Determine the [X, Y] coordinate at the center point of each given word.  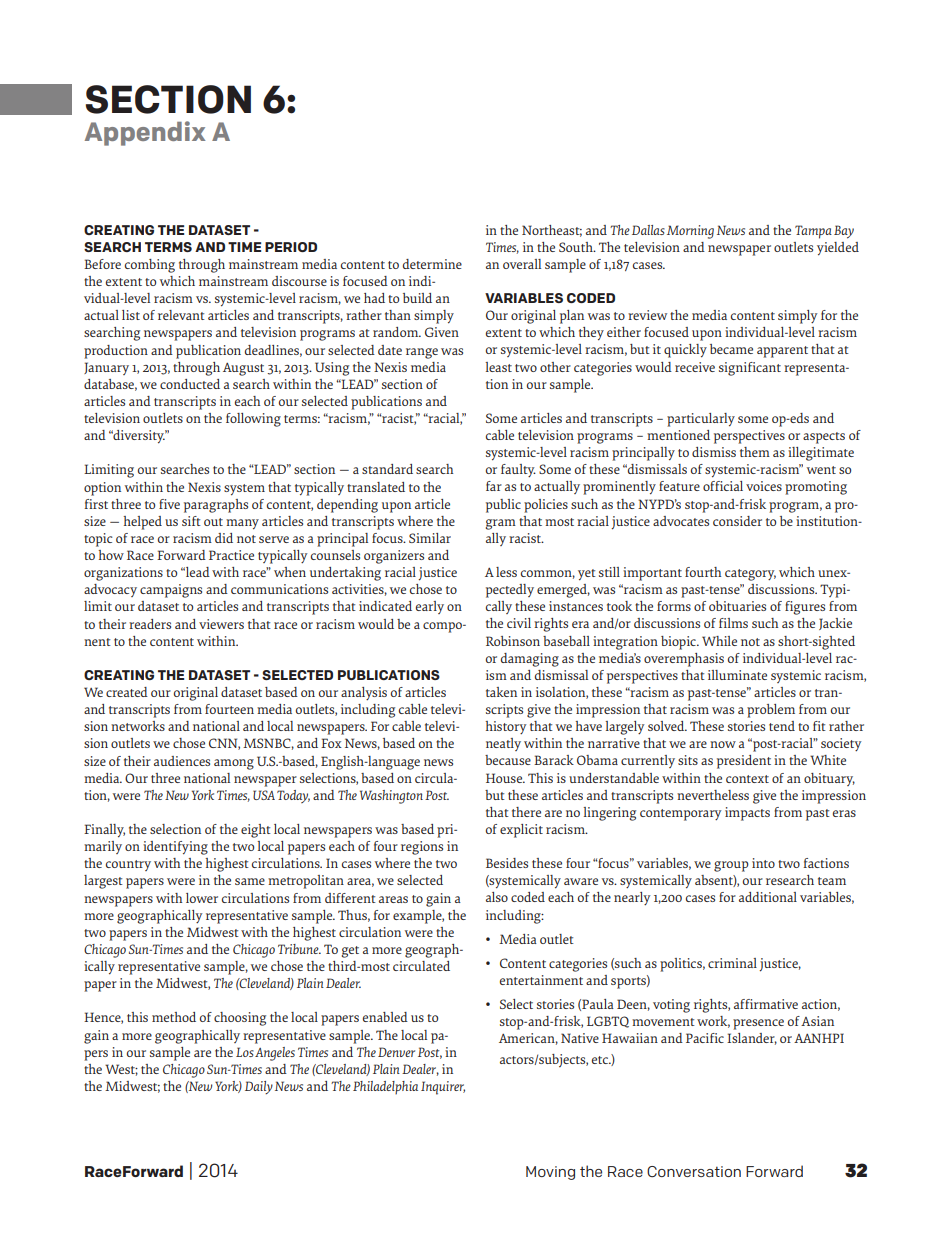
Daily [259, 1087]
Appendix [145, 133]
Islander [752, 1039]
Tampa [813, 232]
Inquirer [443, 1088]
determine [432, 264]
